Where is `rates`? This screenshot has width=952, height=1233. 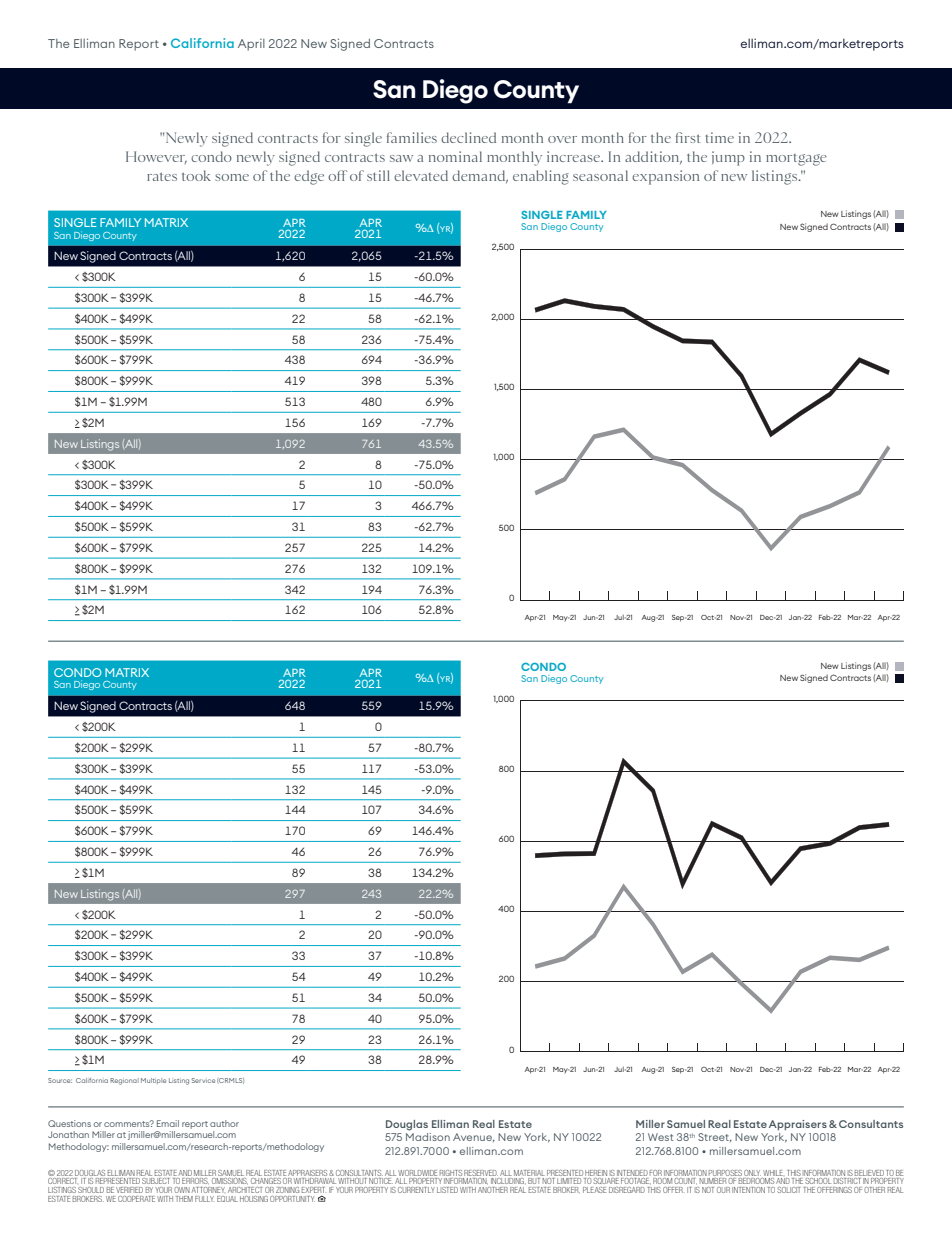
rates is located at coordinates (162, 176).
